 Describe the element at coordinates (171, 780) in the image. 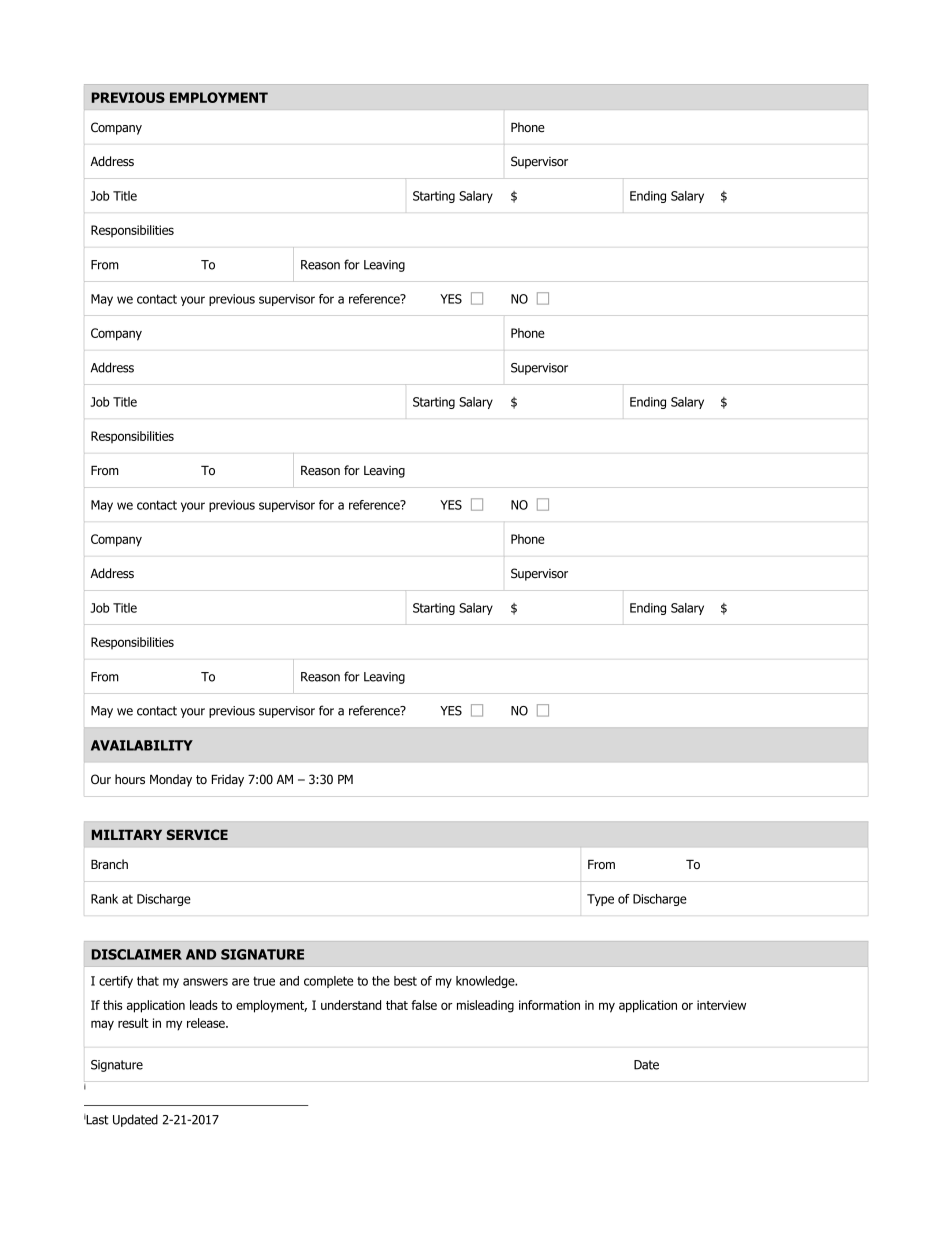

I see `Monday` at that location.
